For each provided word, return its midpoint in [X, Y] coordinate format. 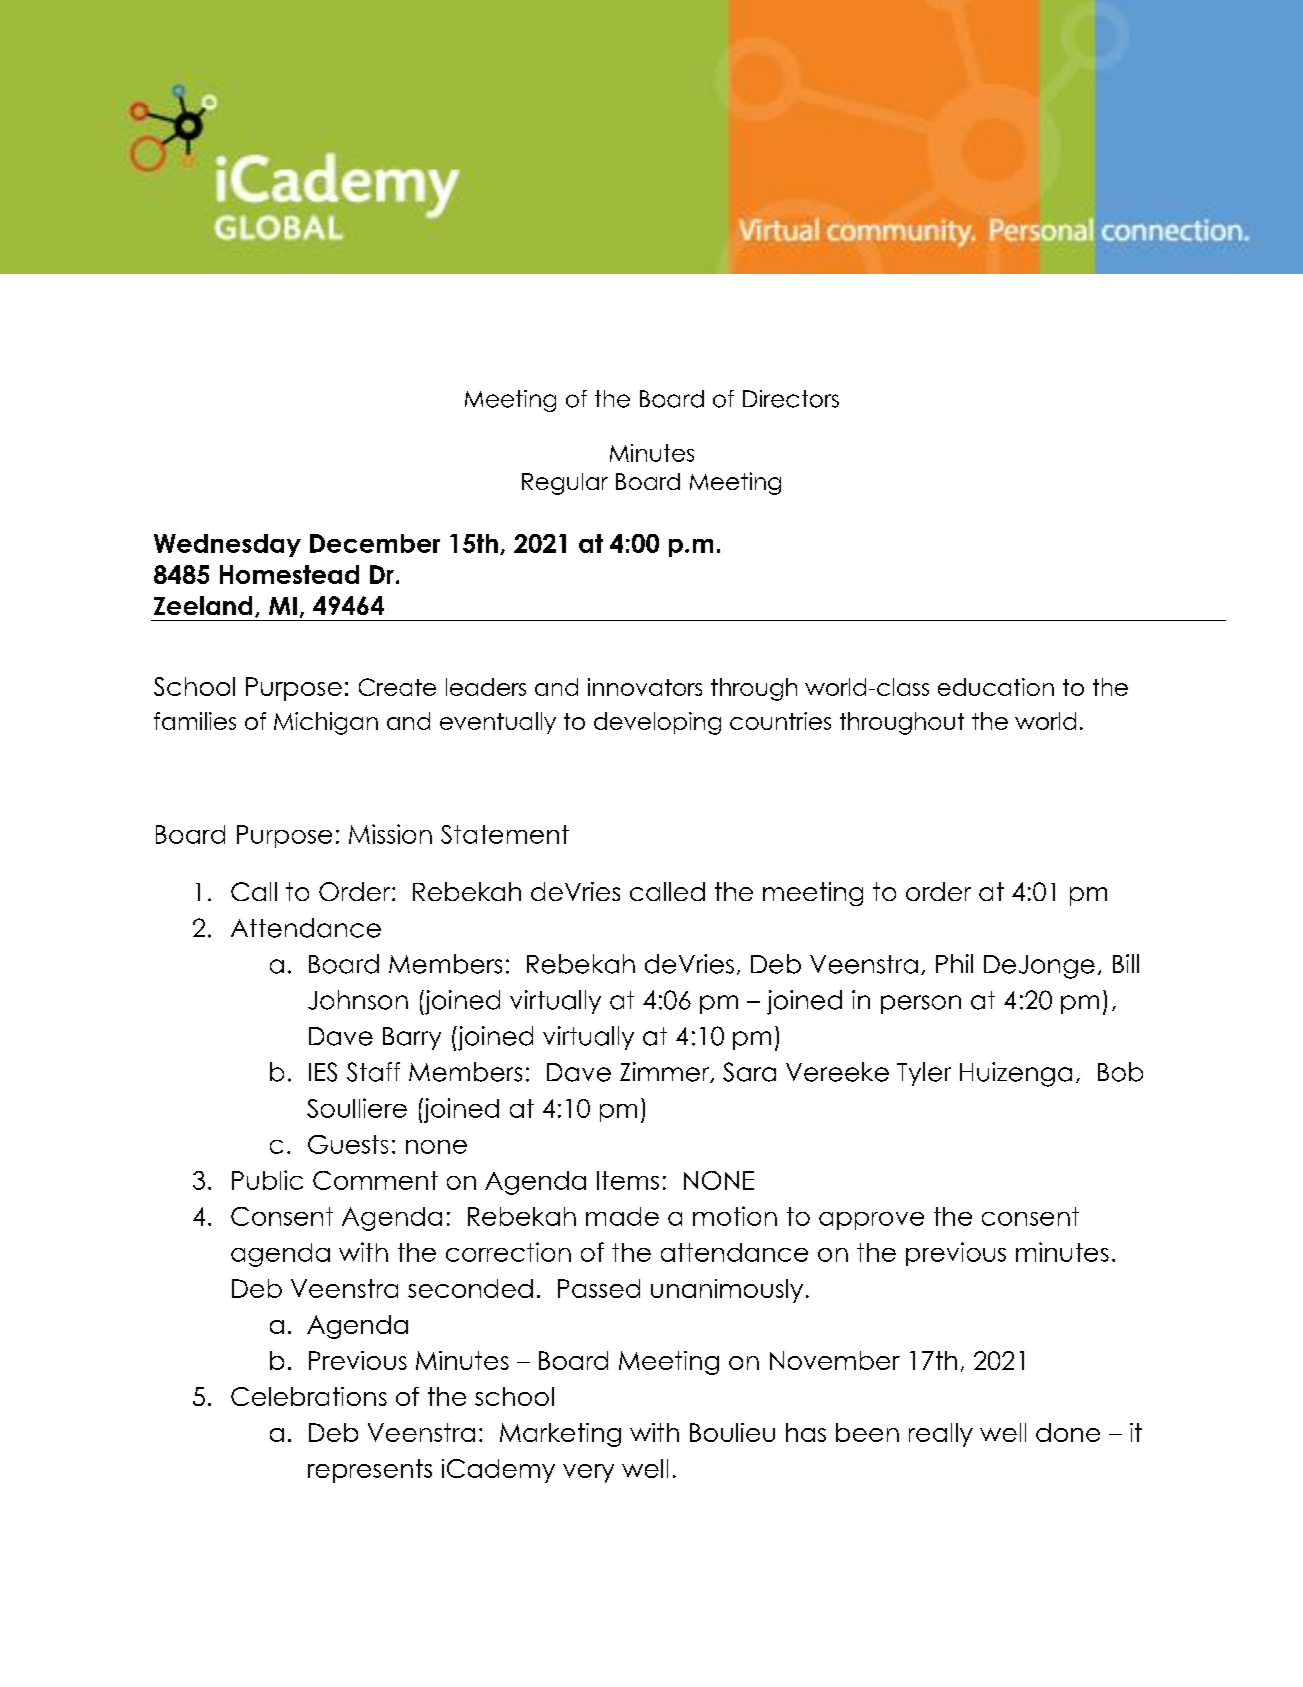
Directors [791, 399]
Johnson [358, 1000]
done [1068, 1432]
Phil [954, 963]
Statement [505, 834]
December [375, 543]
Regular [565, 484]
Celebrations [309, 1396]
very [588, 1473]
